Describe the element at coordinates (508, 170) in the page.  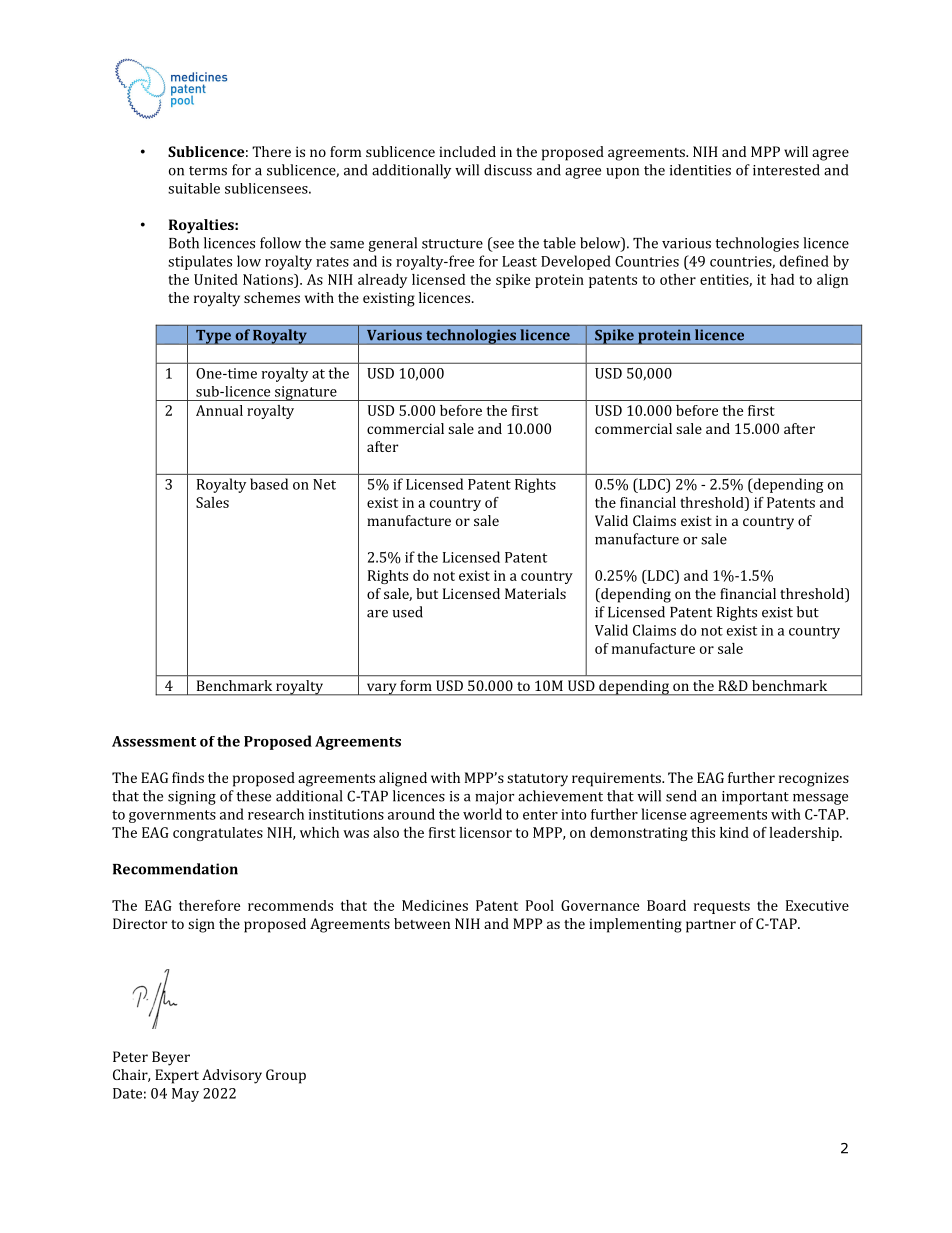
I see `discuss` at that location.
